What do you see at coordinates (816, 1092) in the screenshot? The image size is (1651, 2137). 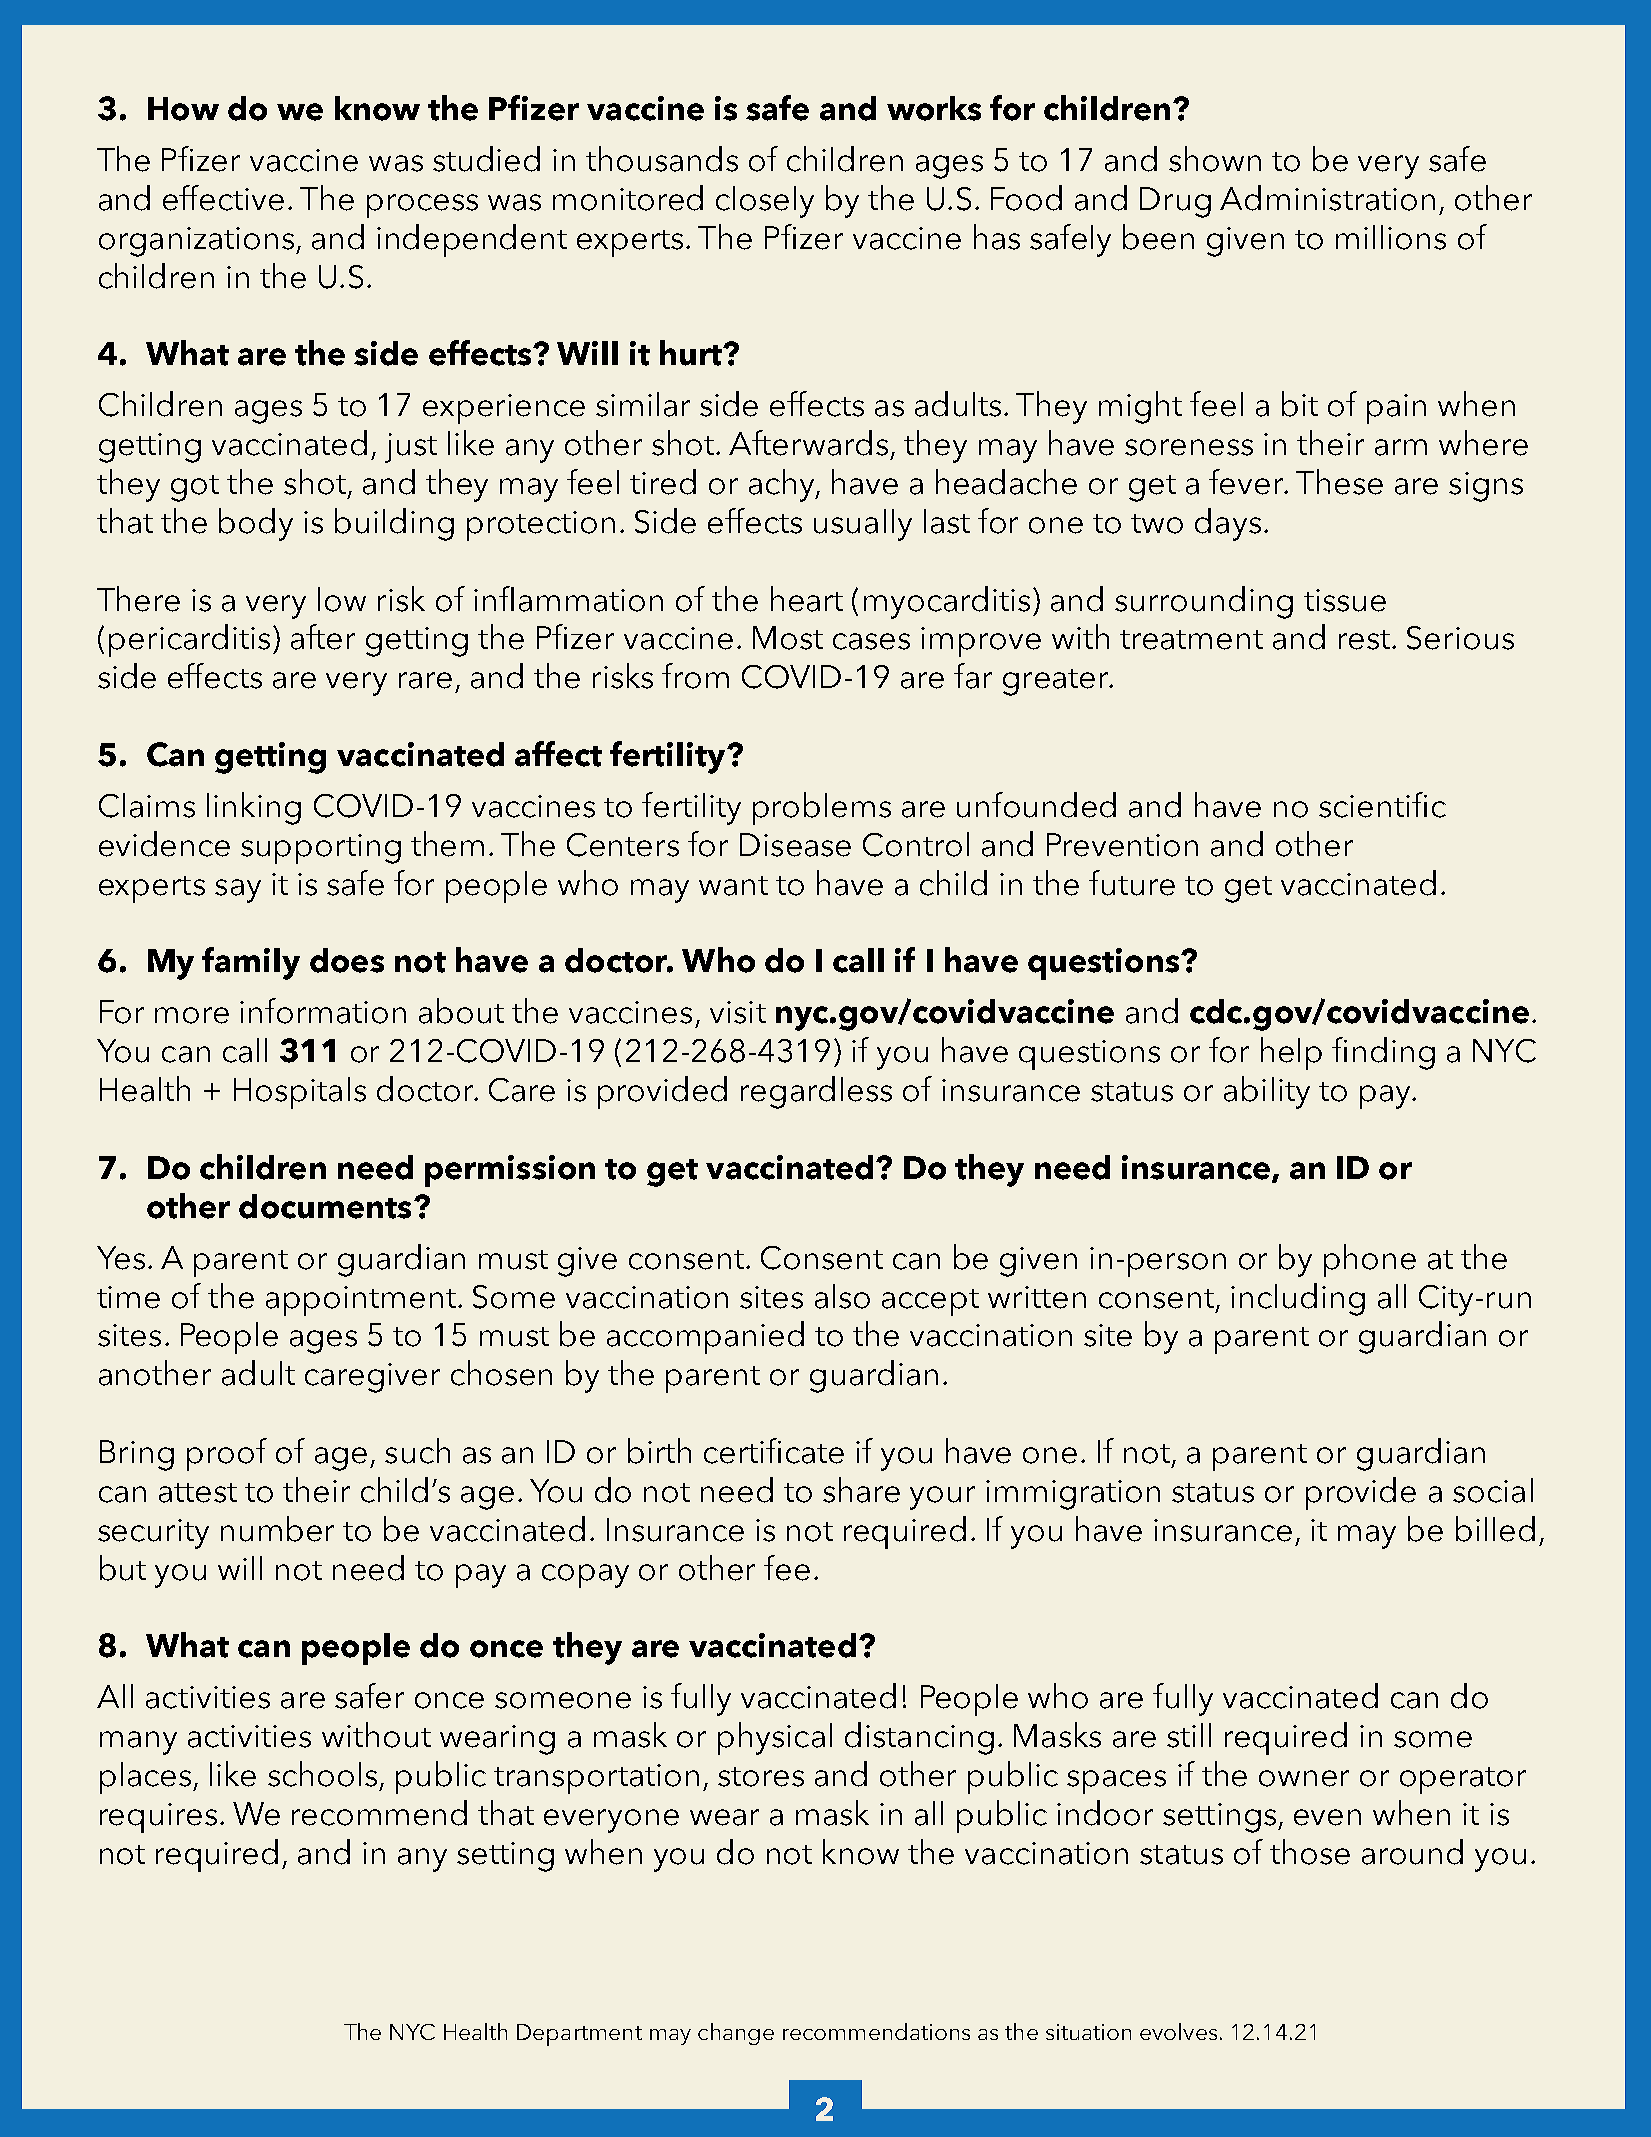 I see `regardless` at bounding box center [816, 1092].
